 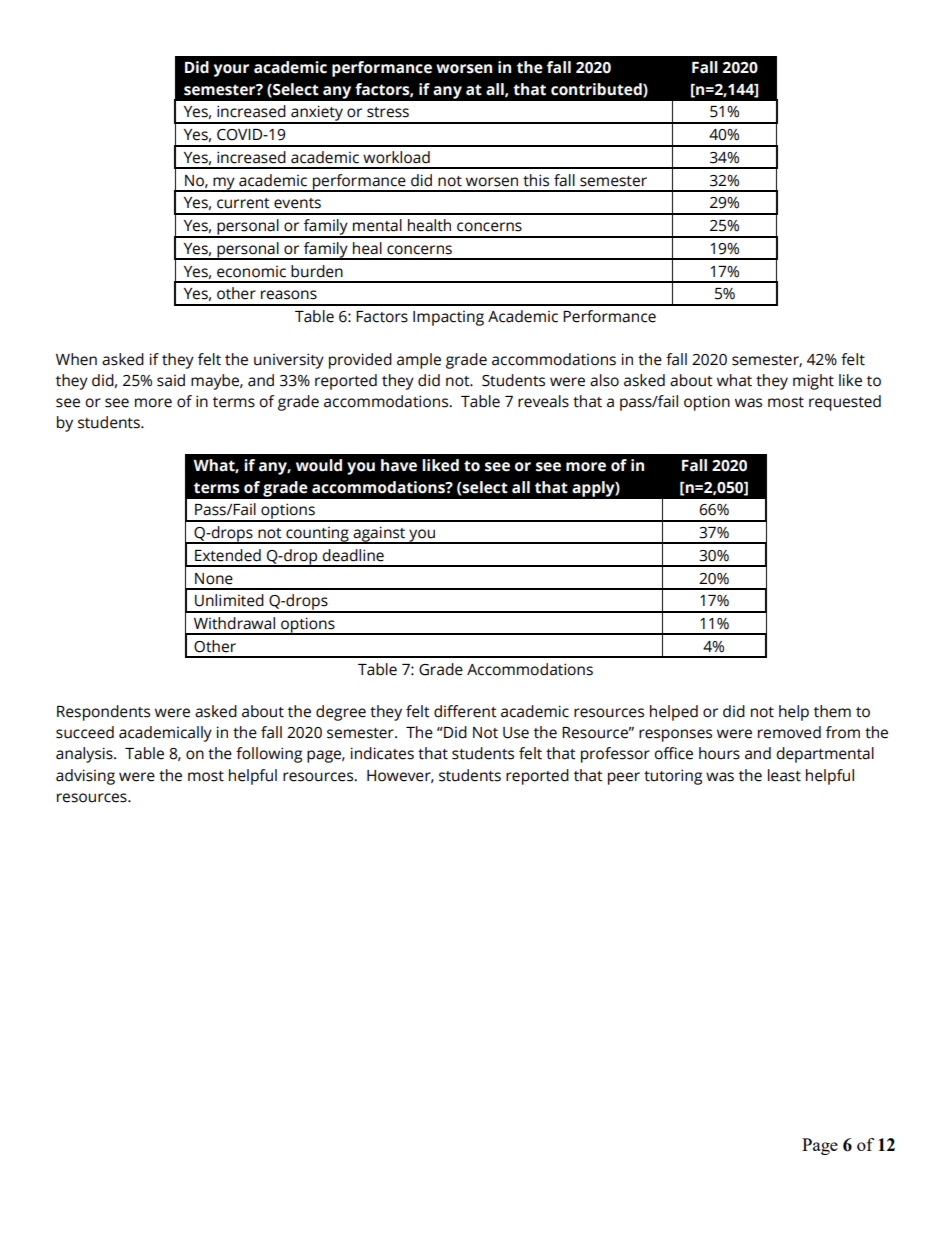 What do you see at coordinates (719, 753) in the image?
I see `hours` at bounding box center [719, 753].
